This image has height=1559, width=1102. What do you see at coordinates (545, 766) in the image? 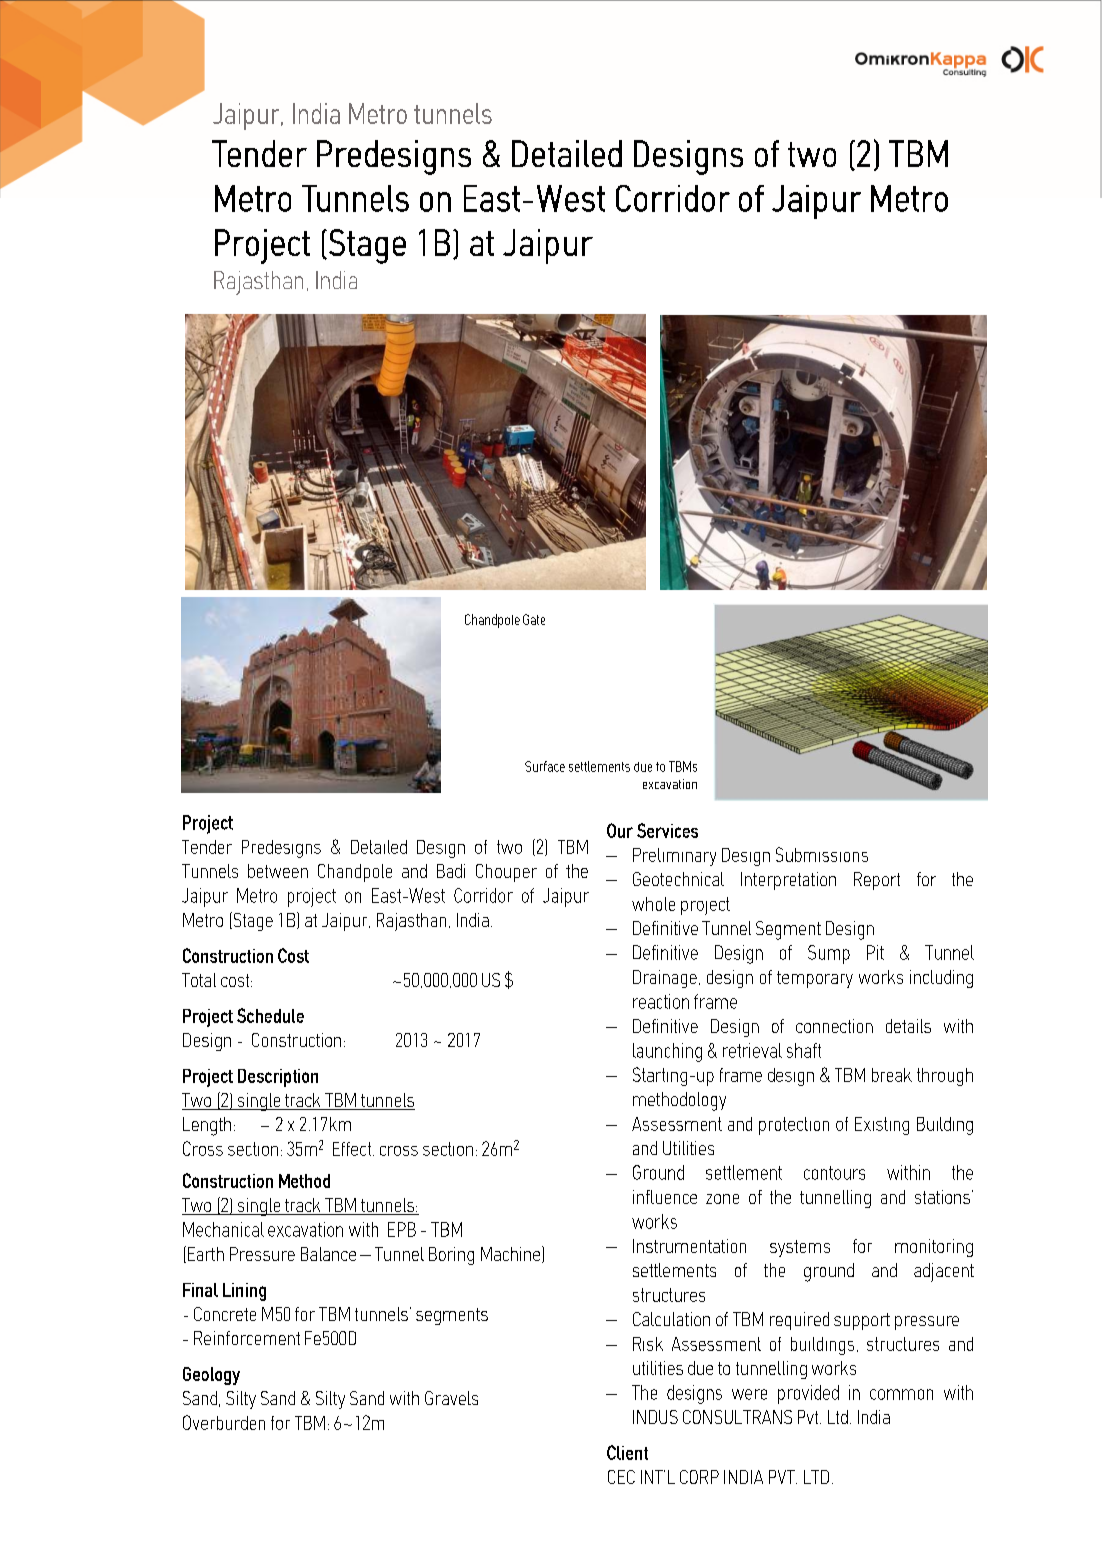
I see `Surface` at bounding box center [545, 766].
